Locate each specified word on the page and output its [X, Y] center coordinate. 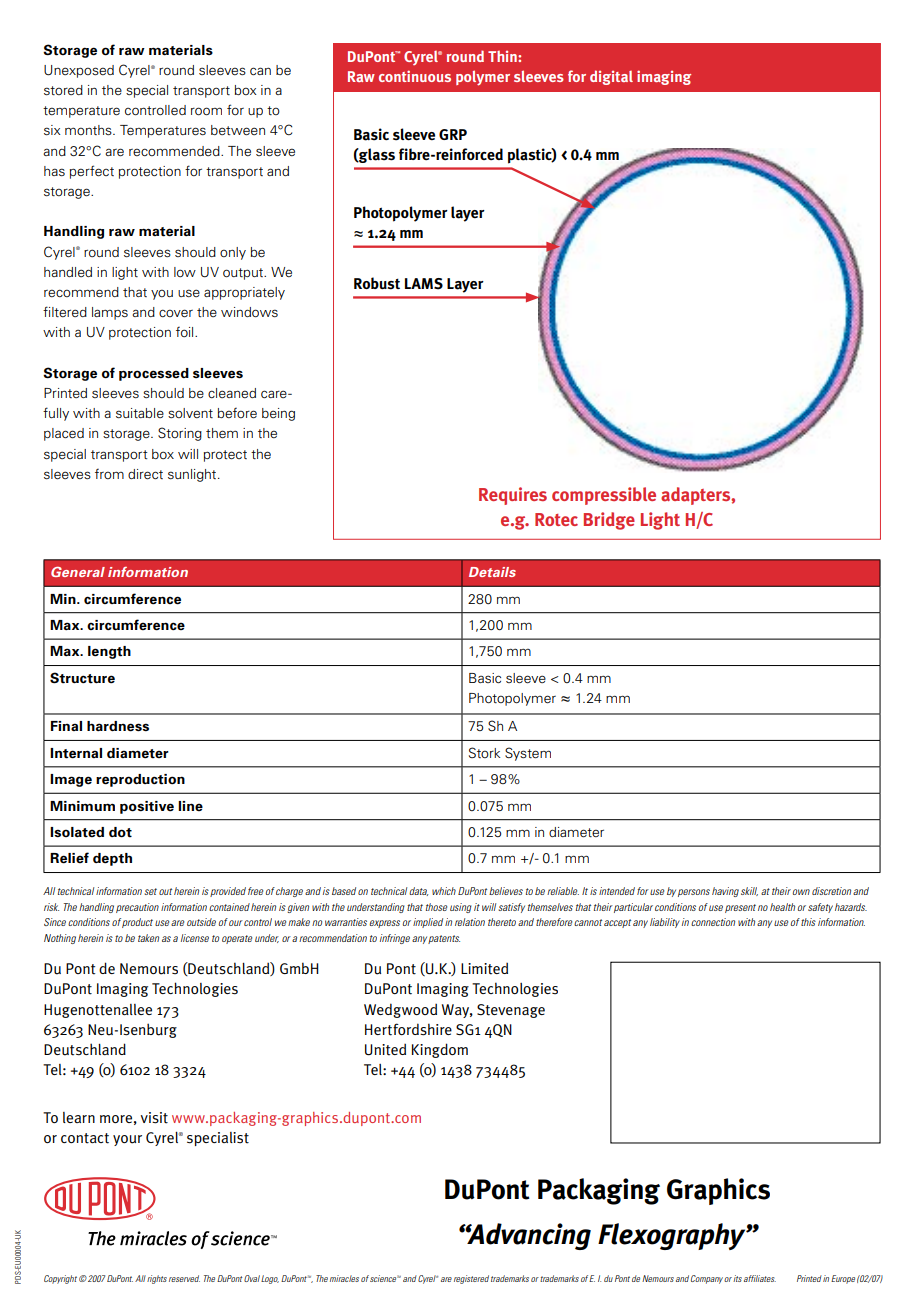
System [528, 754]
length [109, 652]
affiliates [760, 1278]
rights [157, 1279]
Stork [484, 752]
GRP [453, 134]
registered [471, 1279]
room [206, 111]
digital [611, 77]
